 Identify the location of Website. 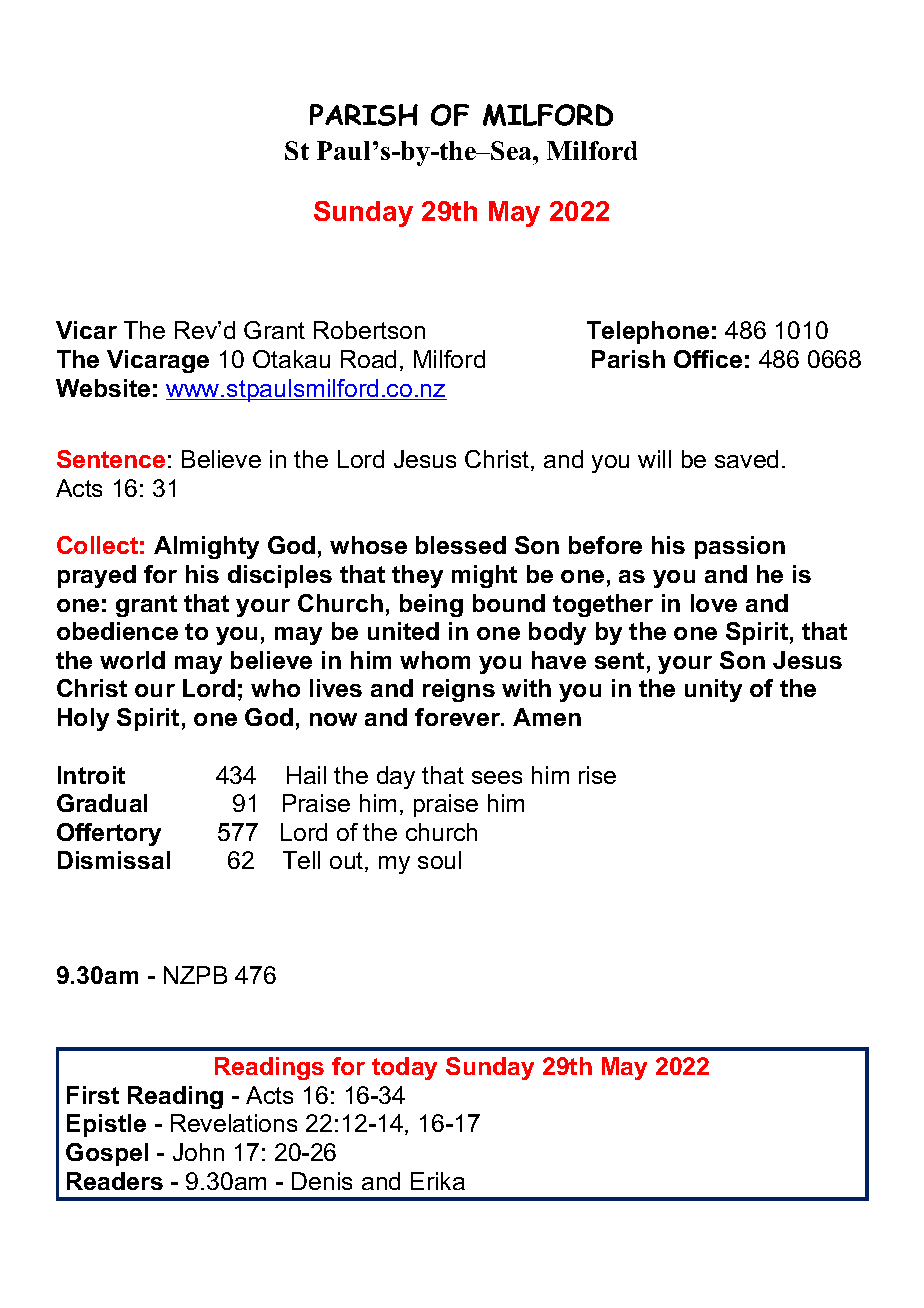
(103, 388).
